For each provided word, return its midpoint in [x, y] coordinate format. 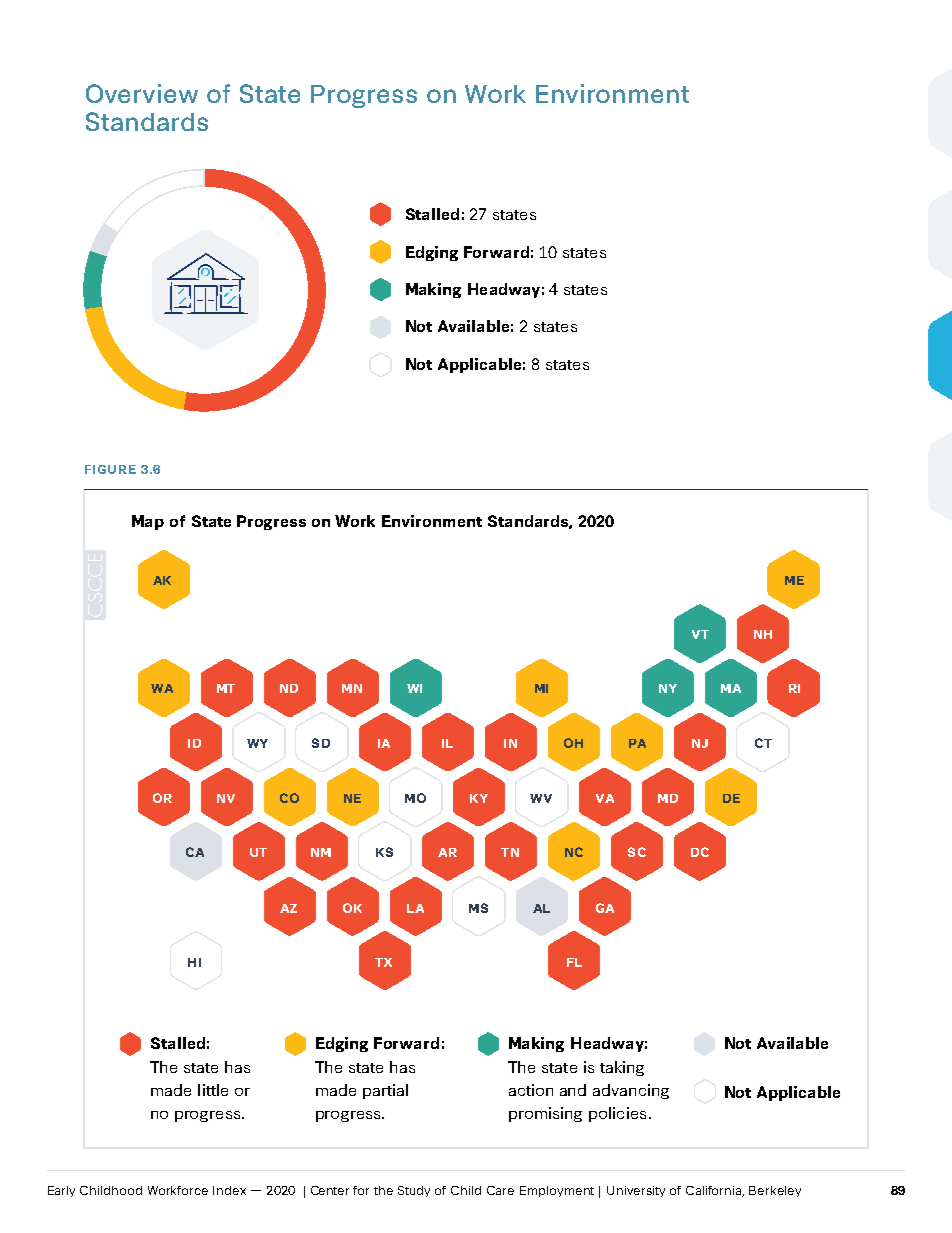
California [715, 1191]
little [213, 1090]
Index [229, 1190]
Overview [142, 93]
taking [622, 1068]
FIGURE [110, 469]
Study [414, 1191]
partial [385, 1091]
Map [148, 522]
